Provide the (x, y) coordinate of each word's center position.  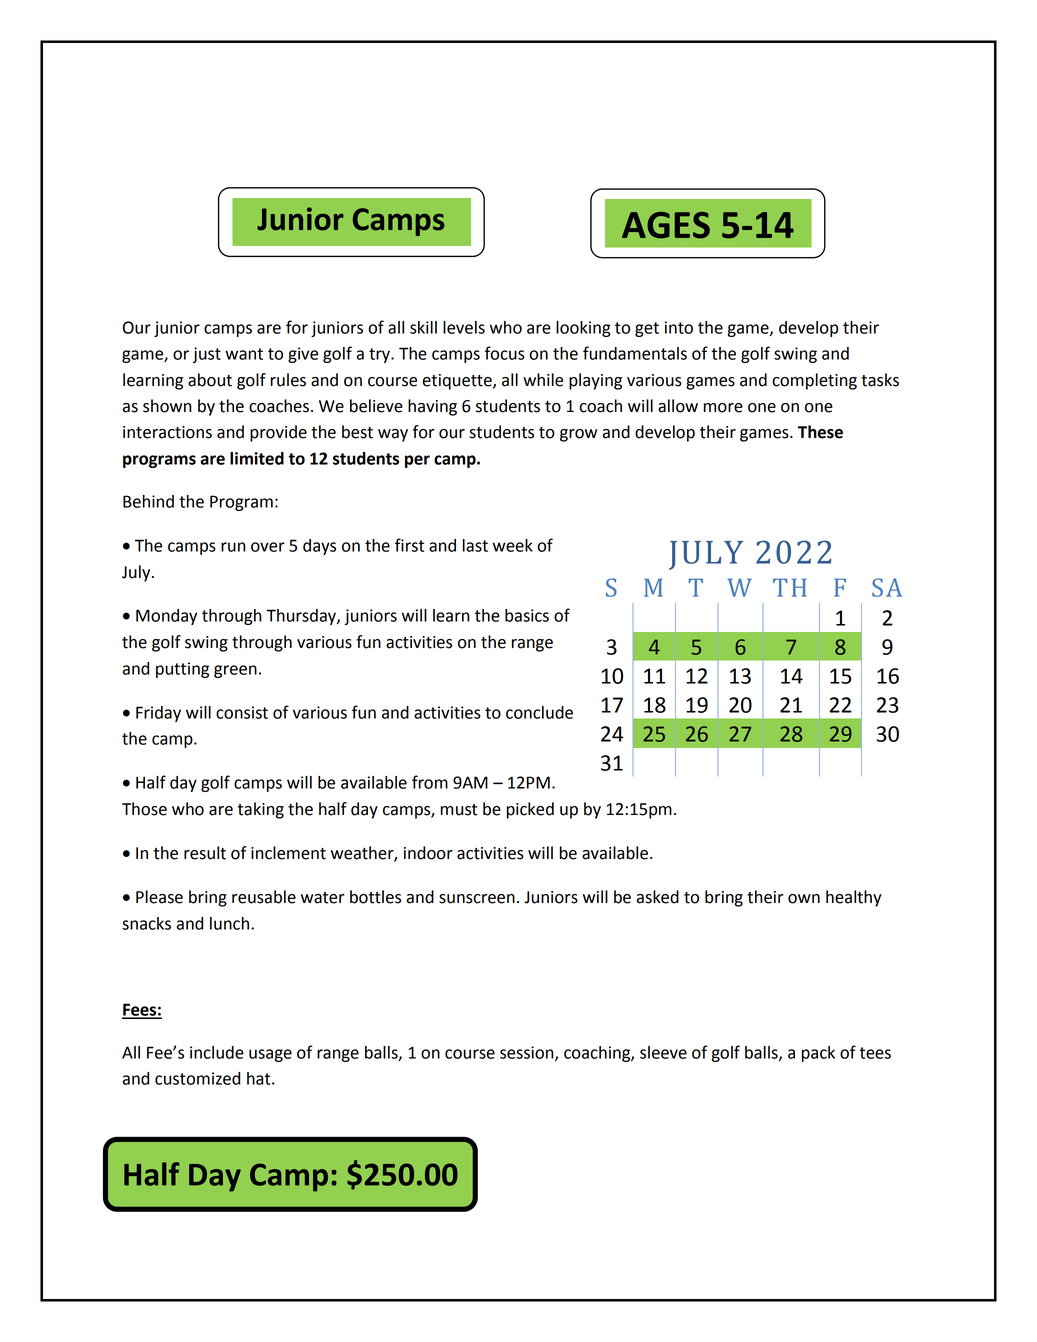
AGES (666, 225)
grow (578, 435)
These (820, 432)
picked (530, 810)
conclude (539, 712)
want (244, 354)
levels (464, 327)
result (205, 853)
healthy (854, 898)
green (235, 671)
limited (257, 458)
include (217, 1052)
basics (527, 615)
